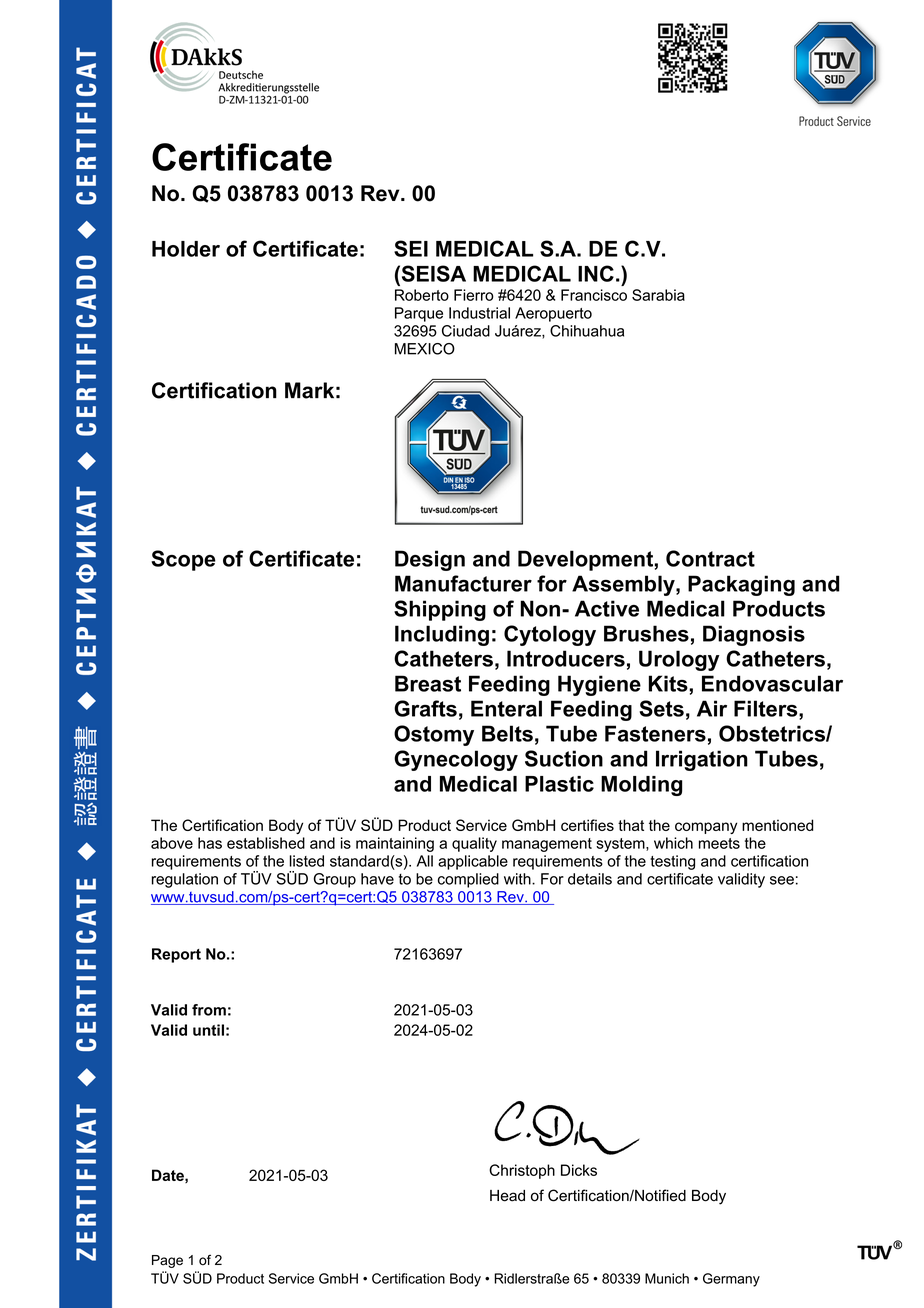 This screenshot has height=1308, width=924. What do you see at coordinates (507, 1196) in the screenshot?
I see `Head` at bounding box center [507, 1196].
